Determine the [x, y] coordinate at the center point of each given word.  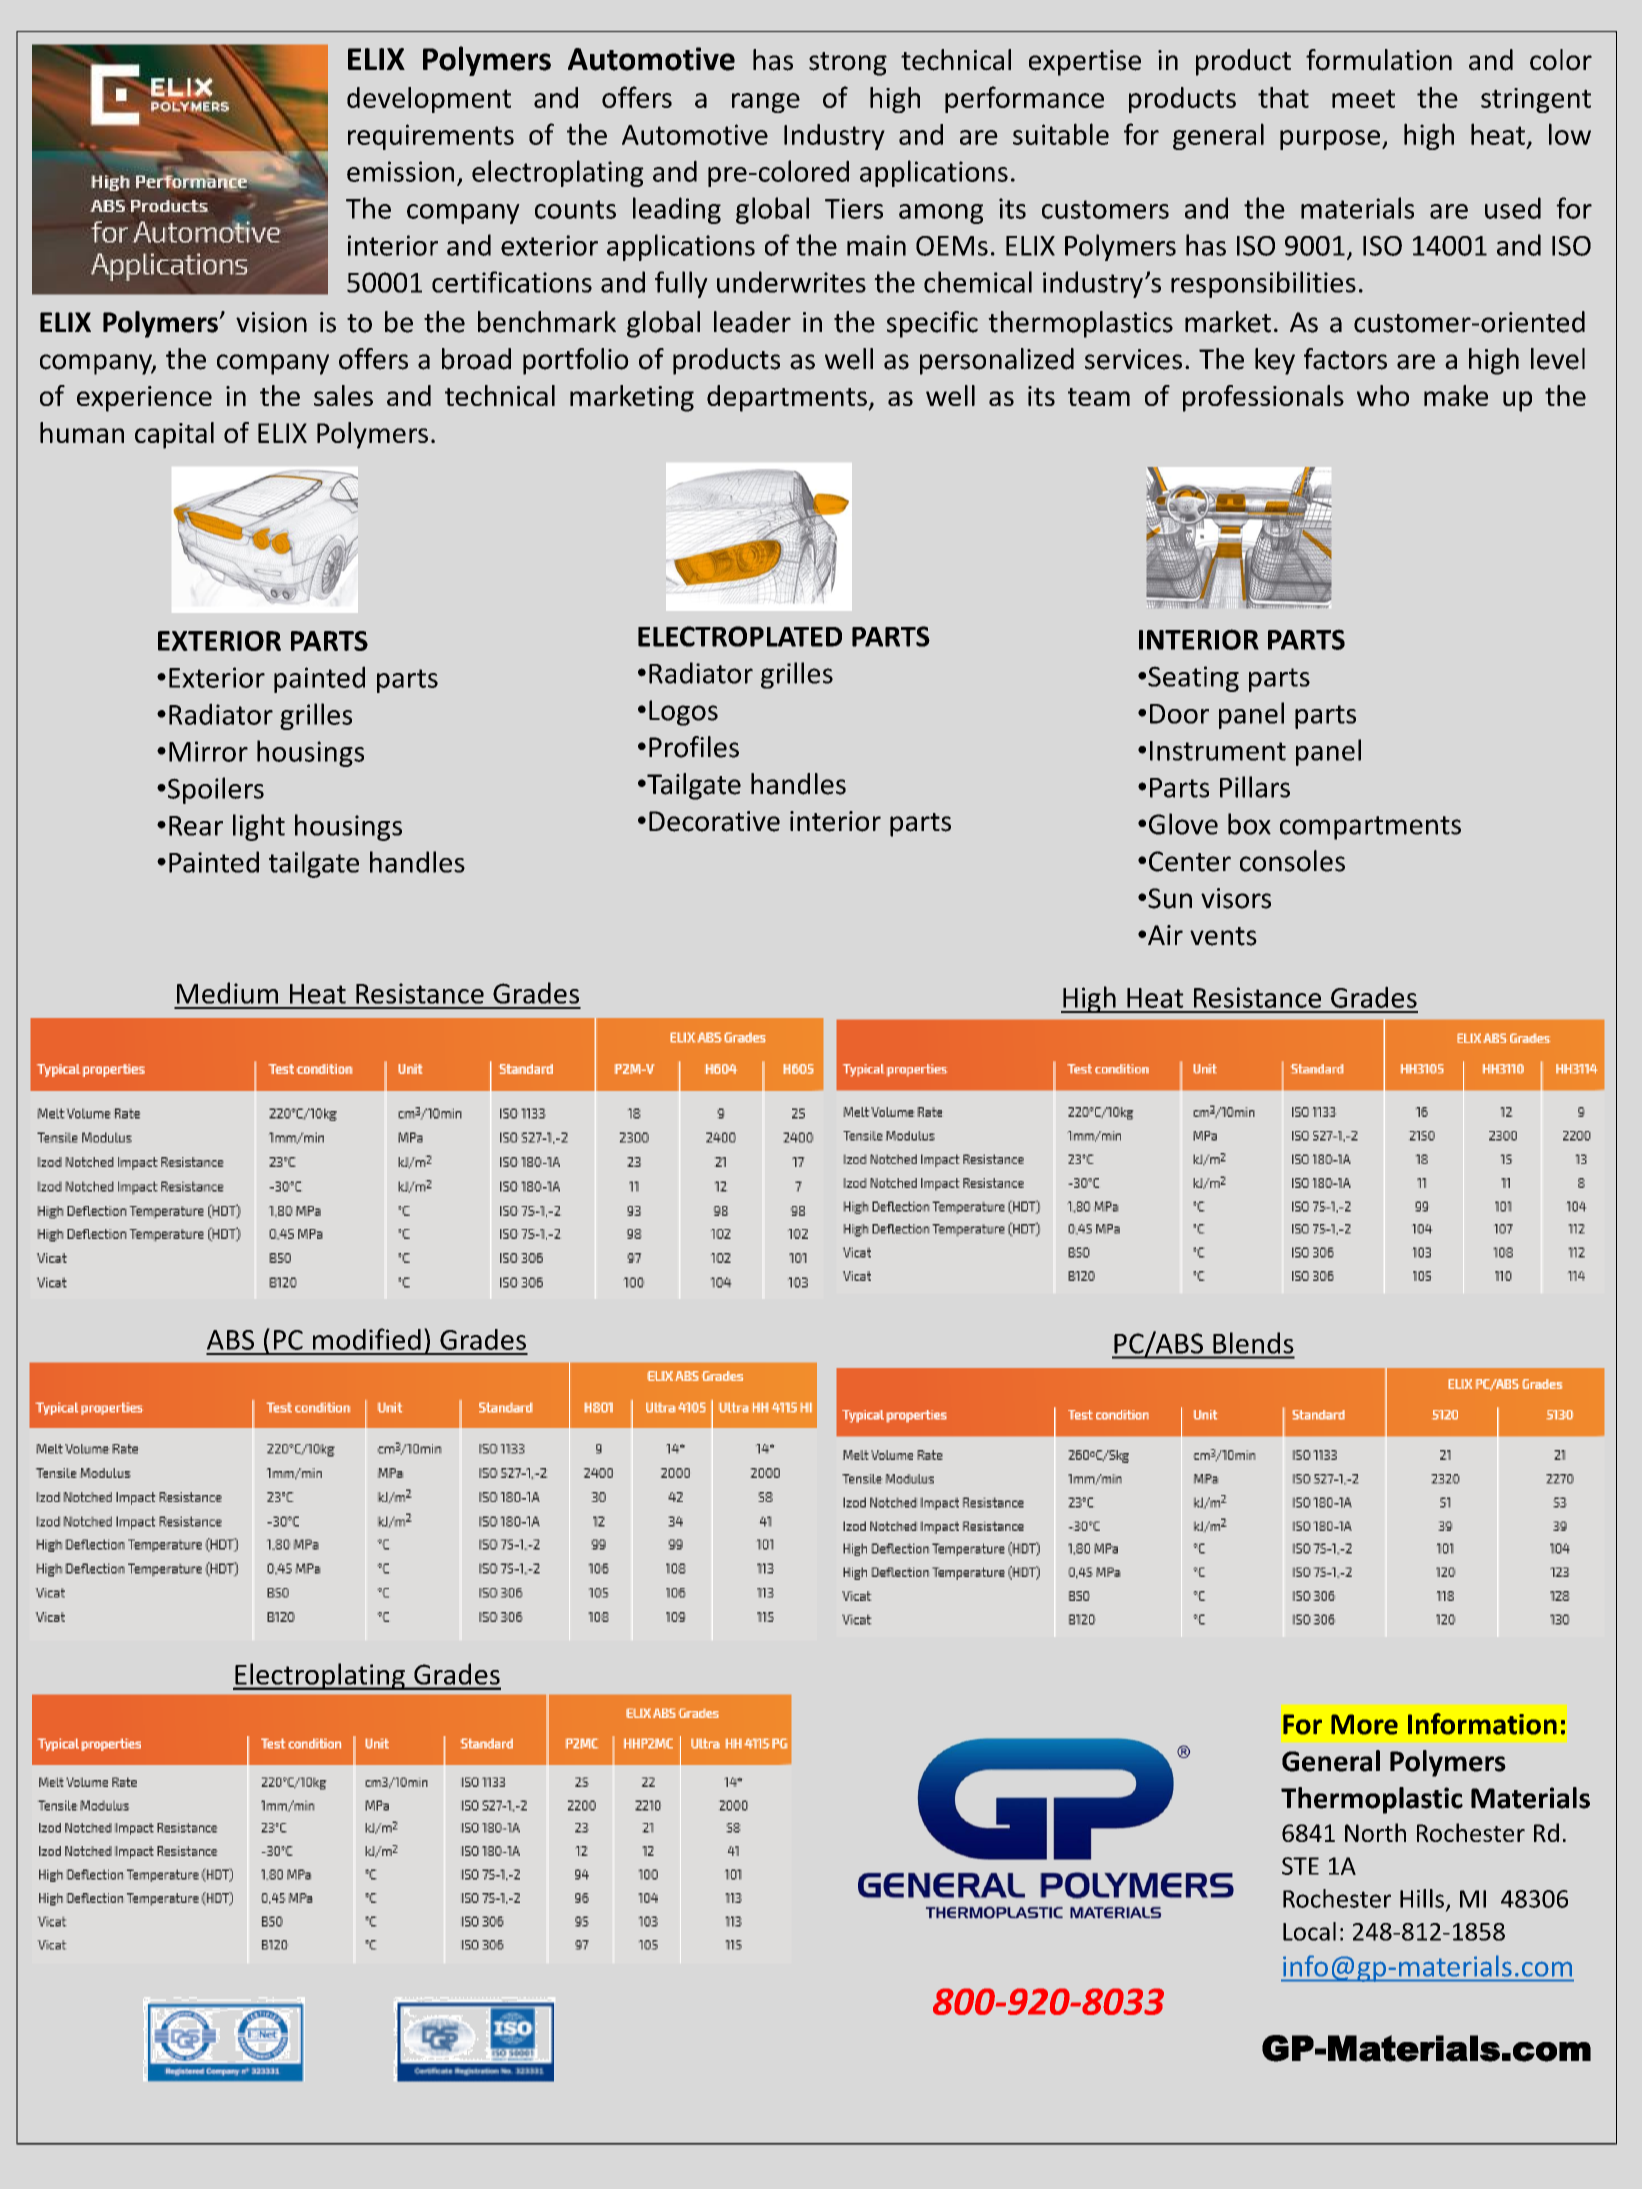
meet [1363, 98]
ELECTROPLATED [740, 636]
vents [1223, 936]
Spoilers [214, 790]
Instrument [1218, 751]
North [1375, 1832]
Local [1309, 1931]
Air [1165, 935]
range [766, 103]
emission [400, 171]
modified [367, 1339]
